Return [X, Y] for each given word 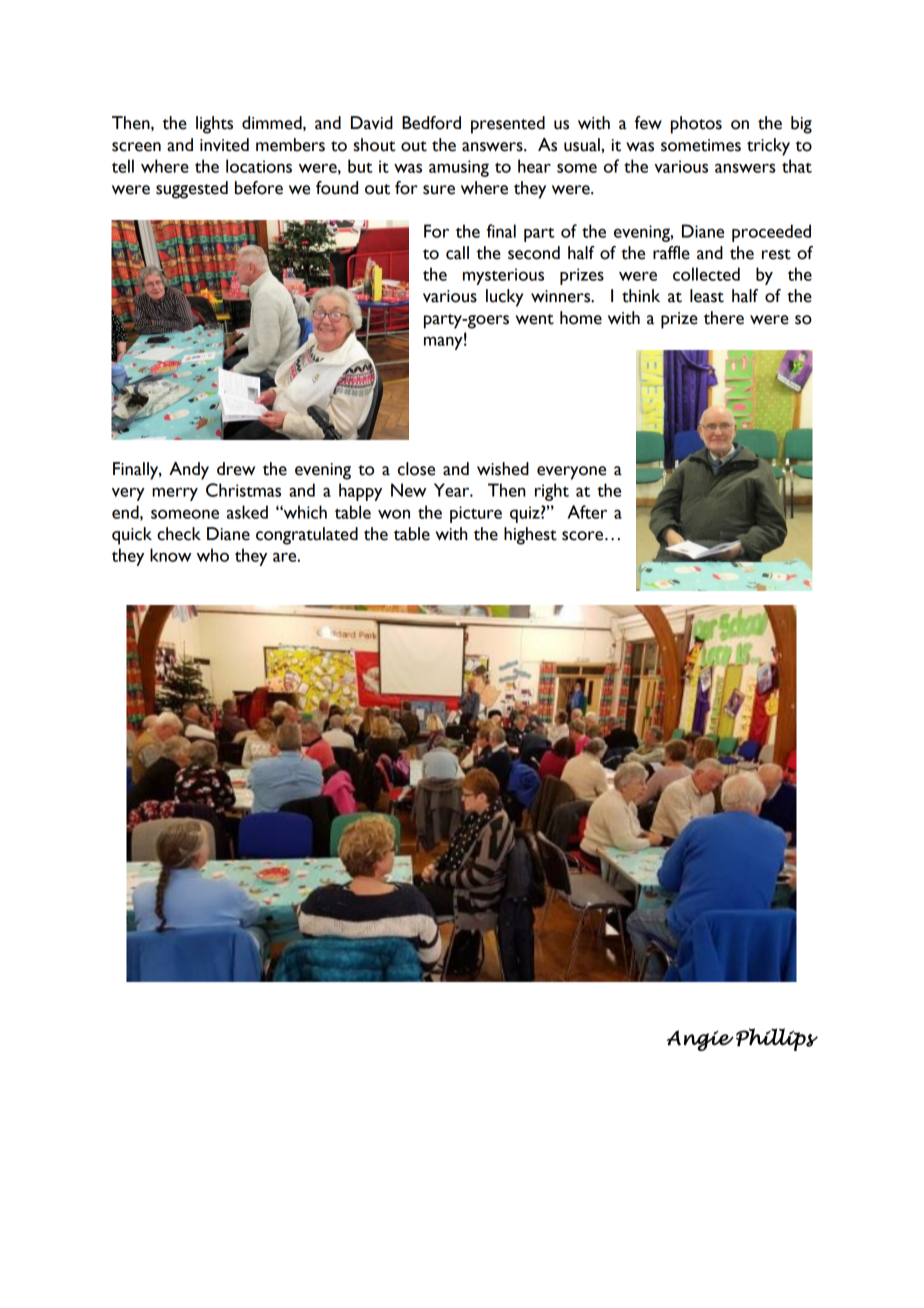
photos [696, 125]
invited [224, 145]
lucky [504, 298]
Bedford [431, 123]
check [179, 534]
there [724, 318]
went [535, 319]
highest [530, 536]
